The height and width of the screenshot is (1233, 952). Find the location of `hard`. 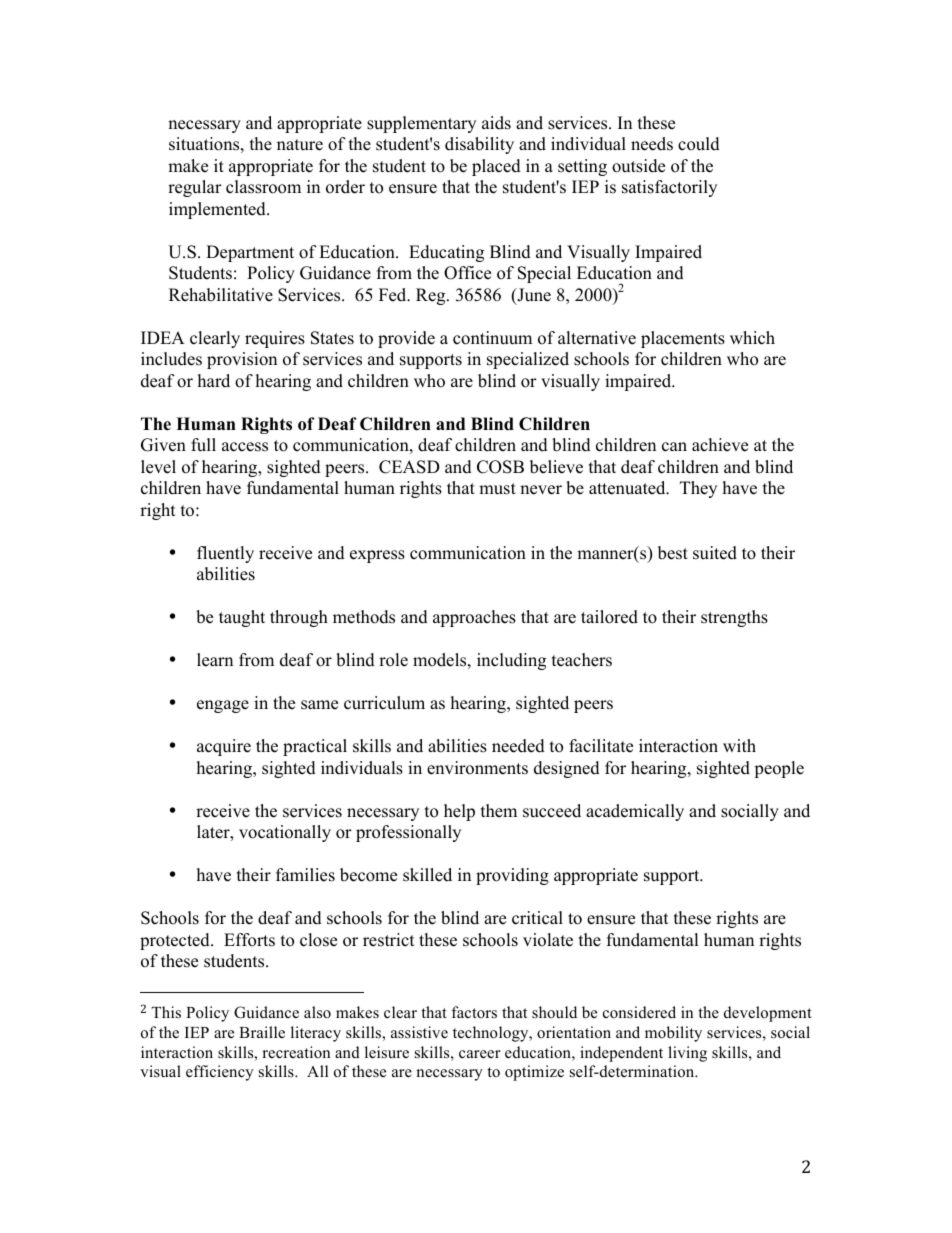

hard is located at coordinates (214, 381).
